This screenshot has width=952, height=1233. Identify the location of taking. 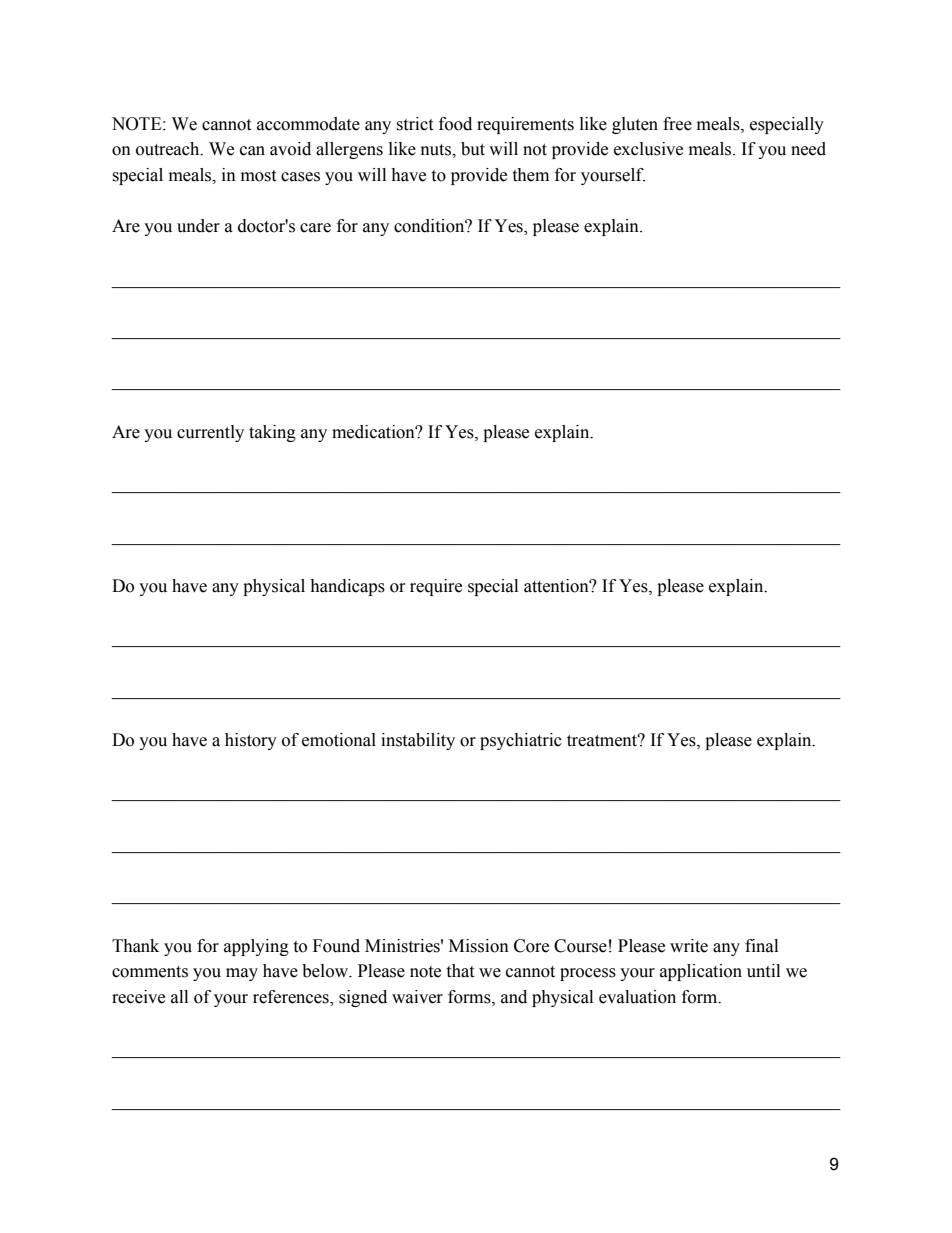
(272, 433).
